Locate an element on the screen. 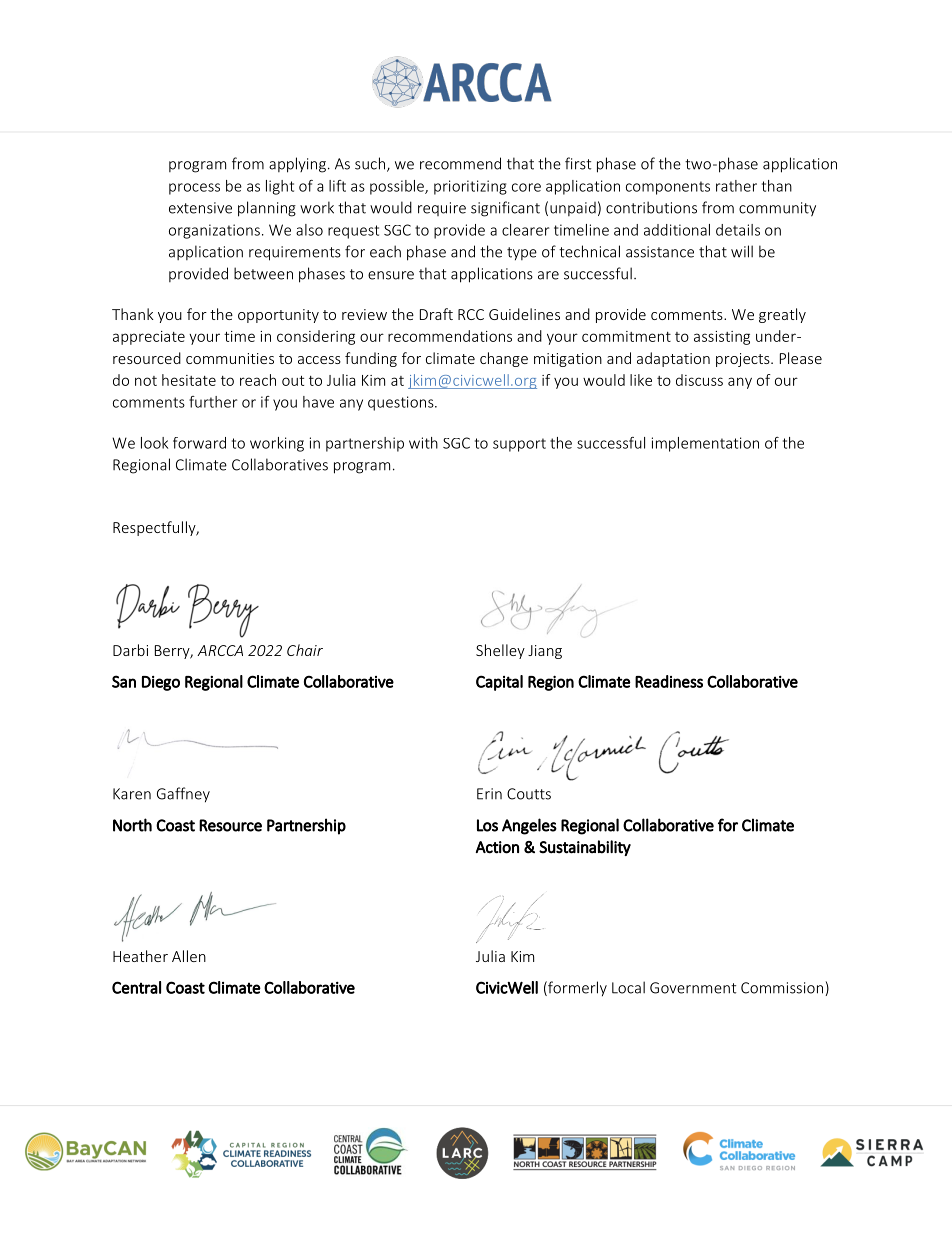 The image size is (952, 1233). Shelley is located at coordinates (500, 651).
